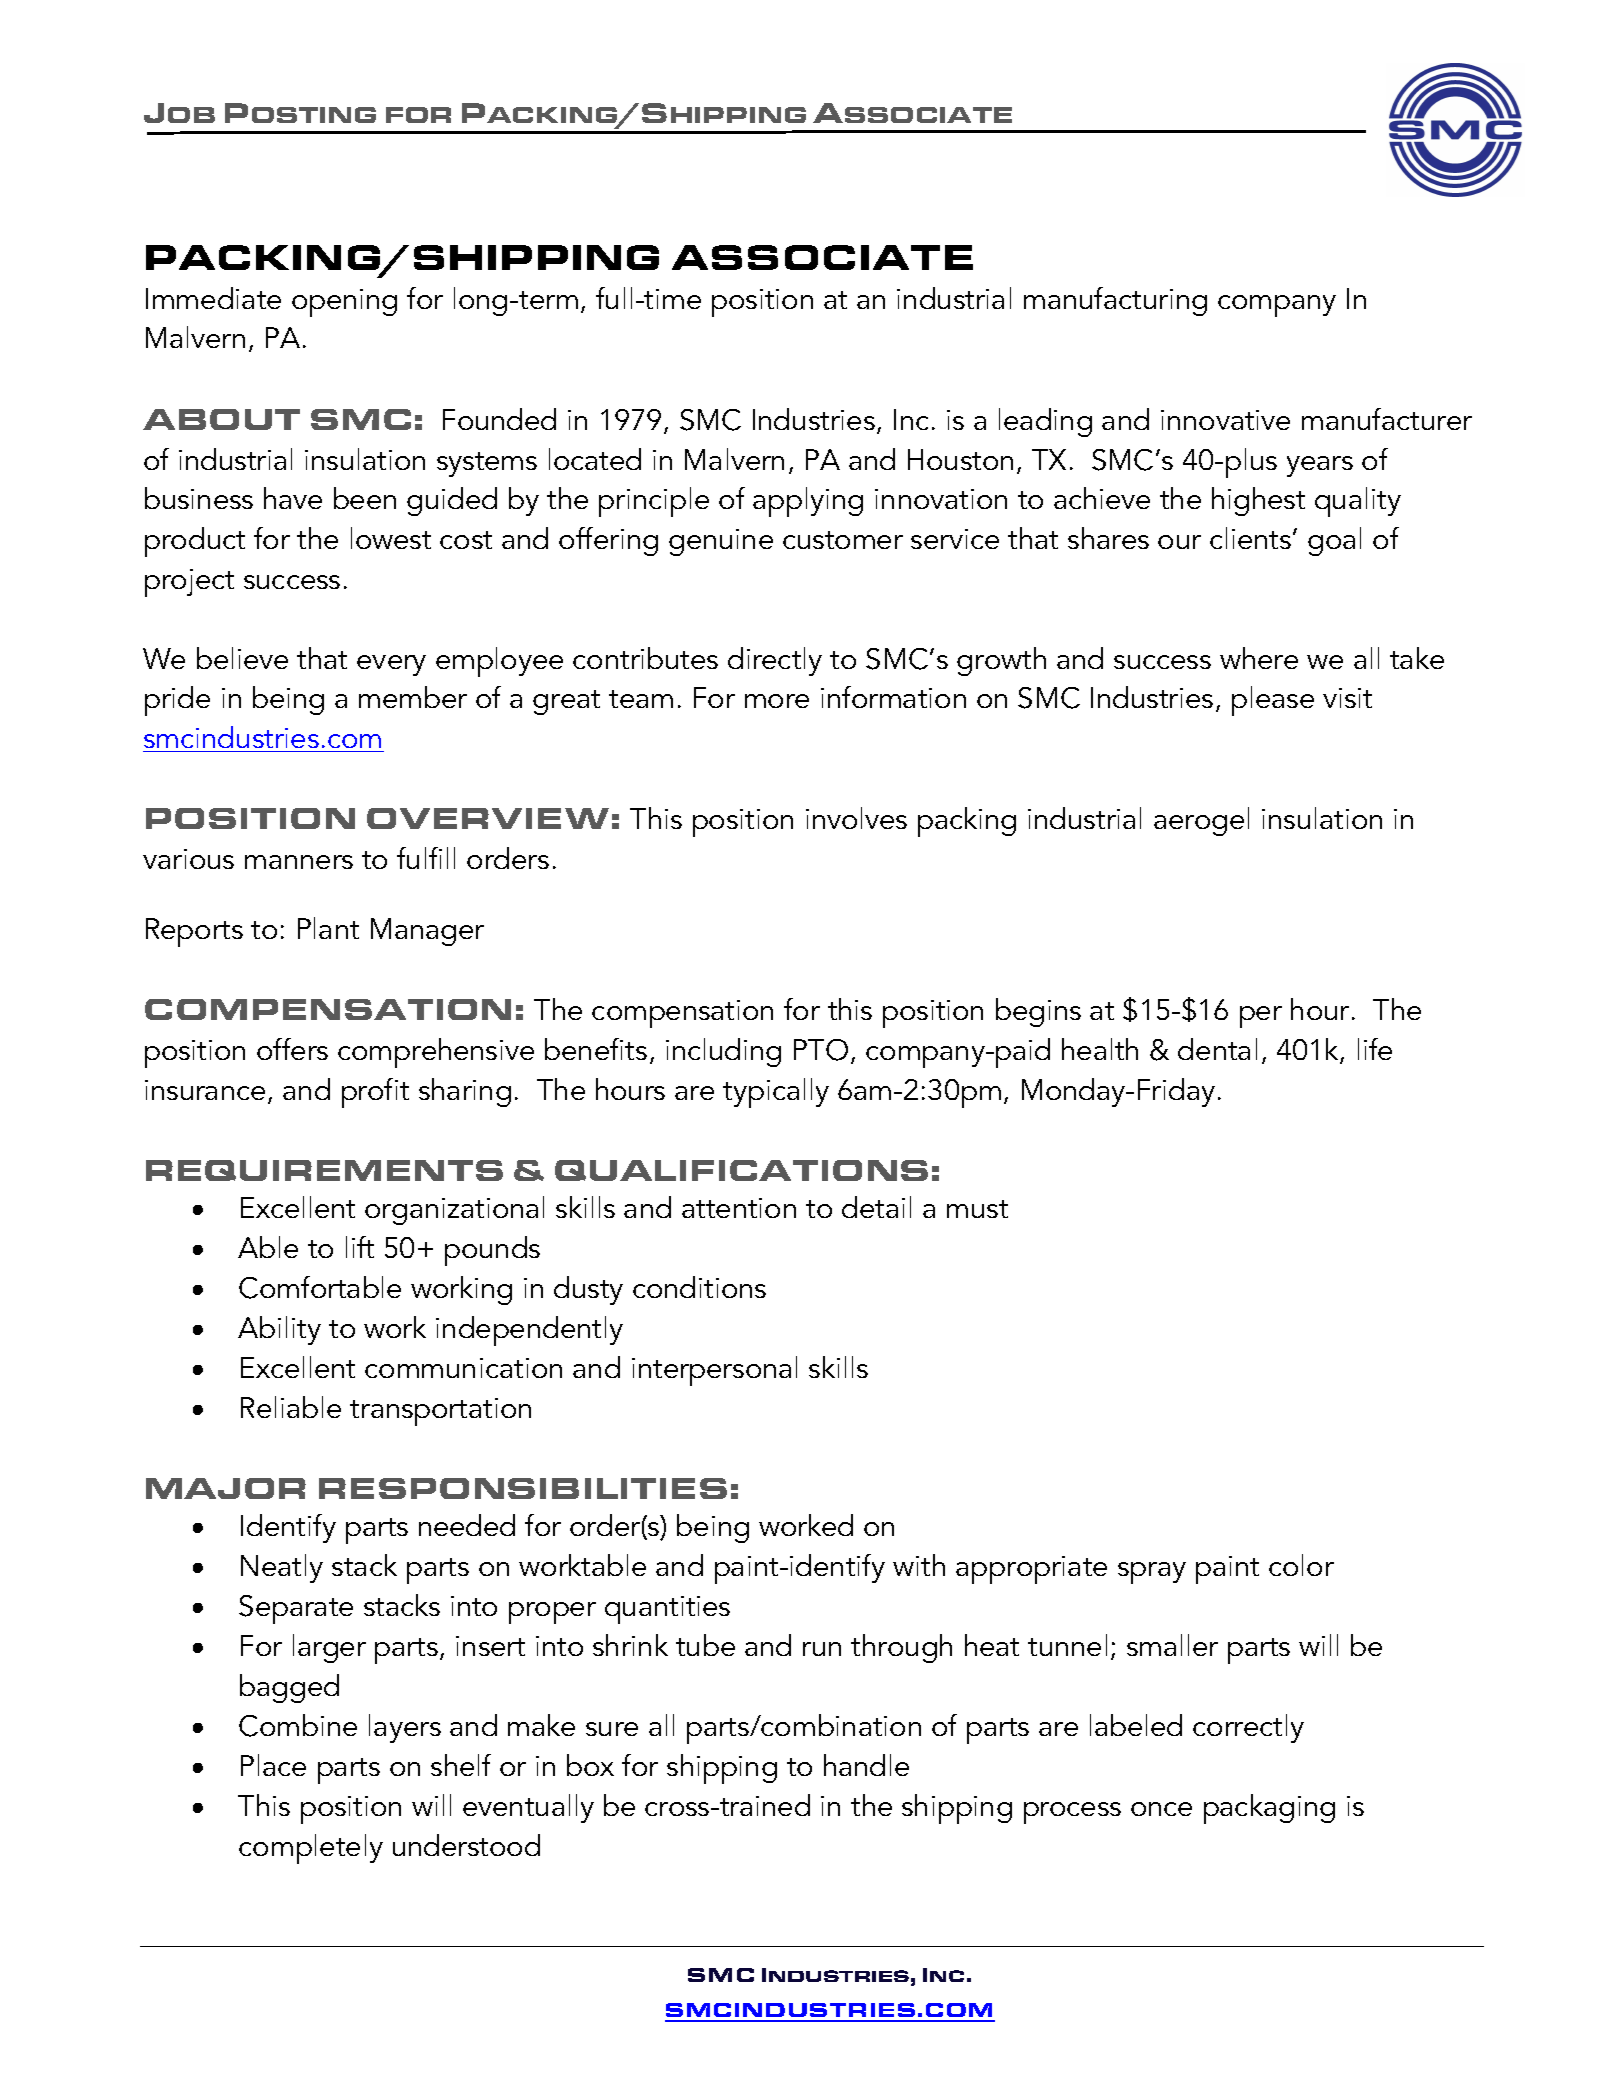  What do you see at coordinates (960, 459) in the page?
I see `Houston` at bounding box center [960, 459].
